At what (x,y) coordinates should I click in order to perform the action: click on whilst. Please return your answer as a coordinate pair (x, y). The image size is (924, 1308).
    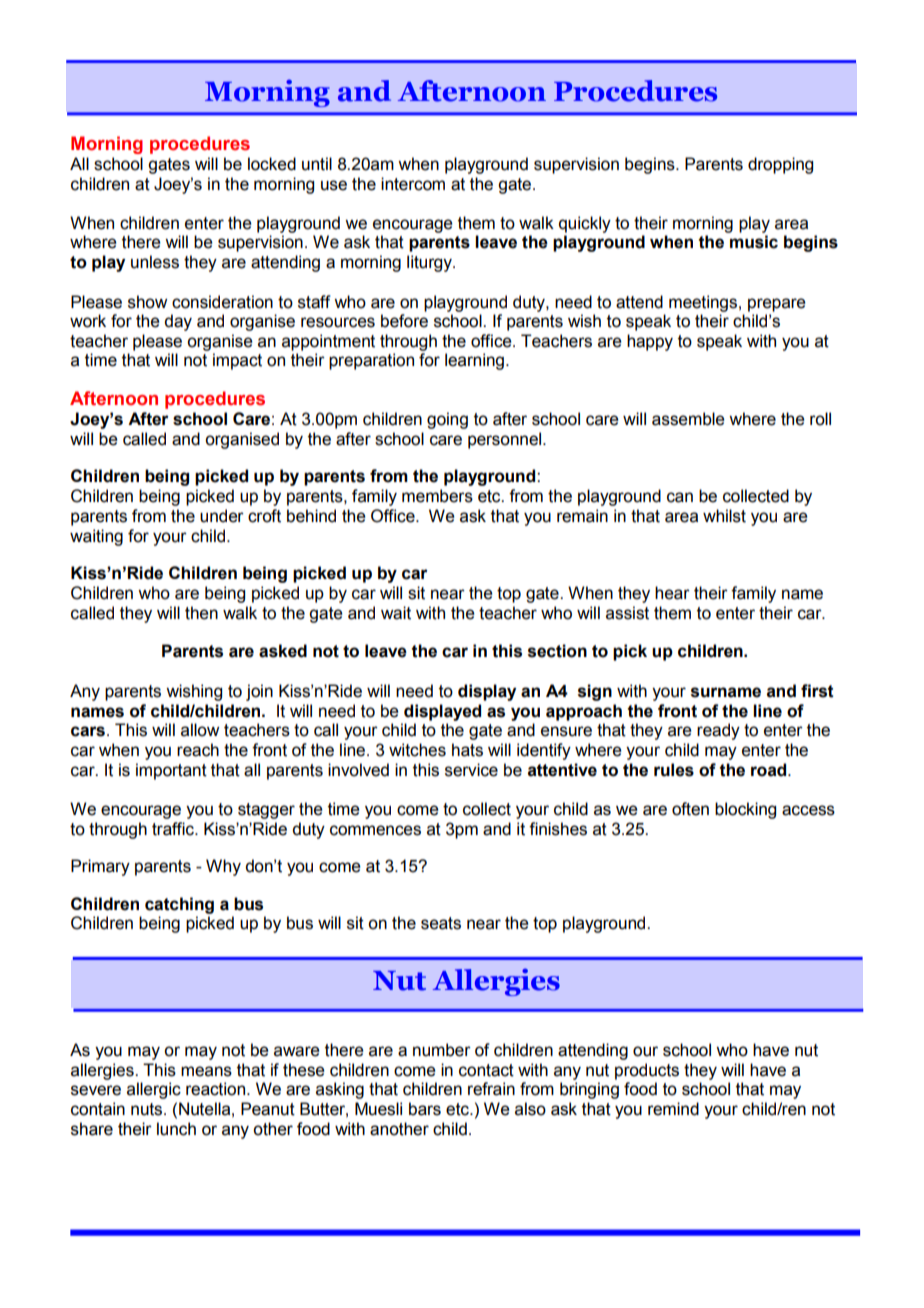
    Looking at the image, I should click on (724, 516).
